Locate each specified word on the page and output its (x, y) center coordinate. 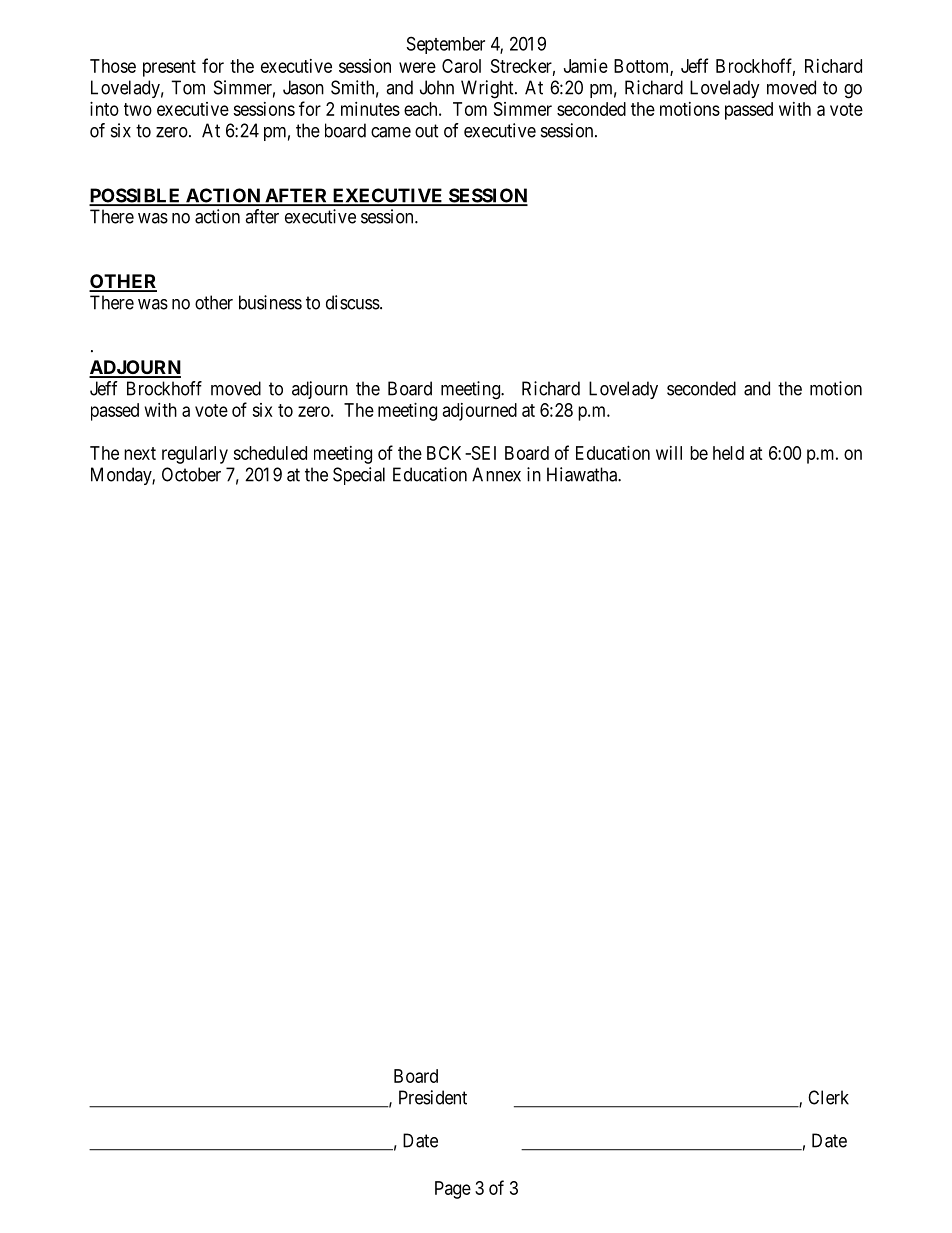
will (669, 453)
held (728, 453)
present (169, 68)
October (191, 474)
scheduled (270, 453)
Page (453, 1190)
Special (359, 476)
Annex (496, 474)
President (433, 1097)
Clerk (828, 1097)
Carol (461, 66)
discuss (353, 302)
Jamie (586, 66)
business (270, 302)
